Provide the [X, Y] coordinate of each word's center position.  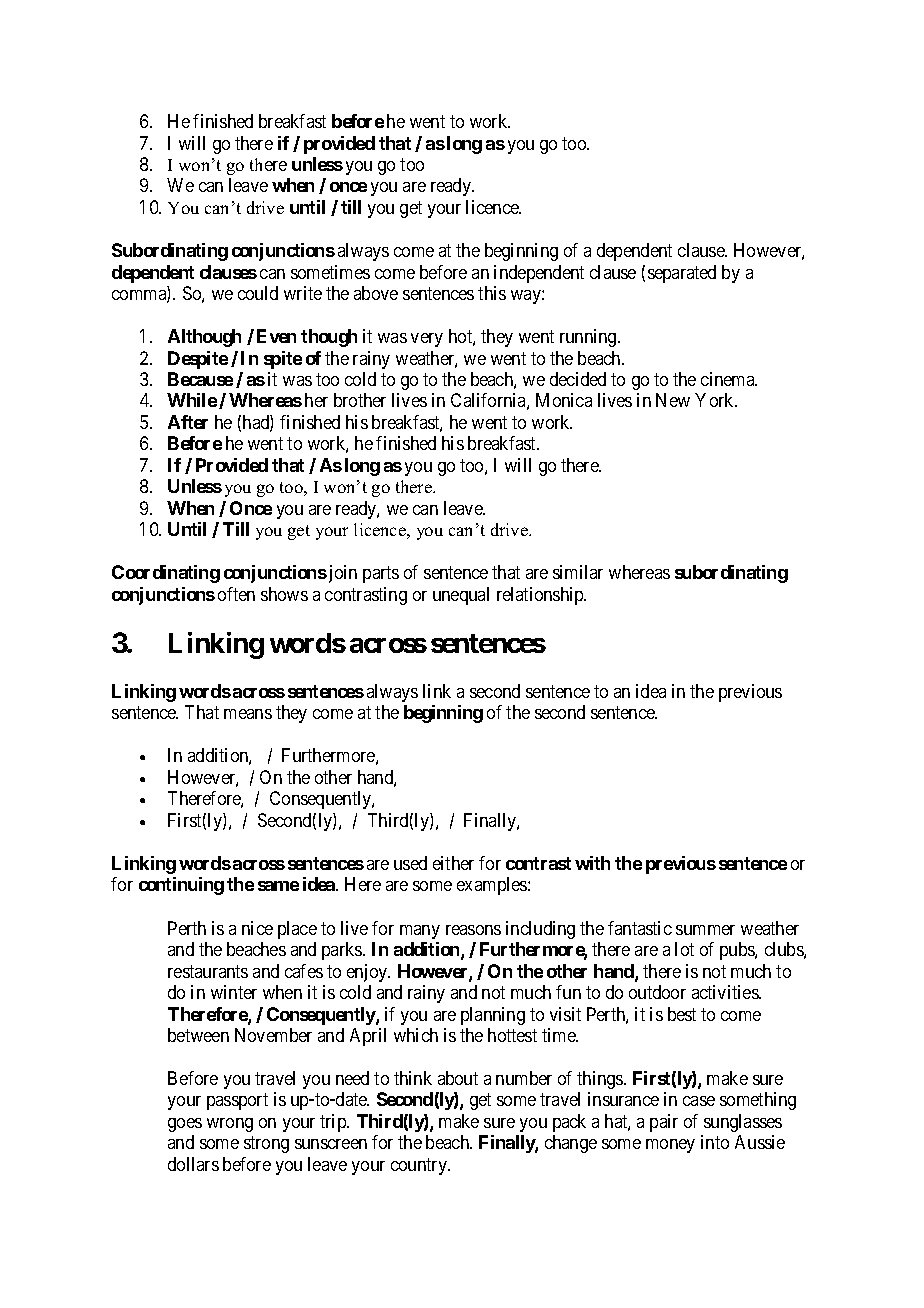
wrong [230, 1125]
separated [682, 274]
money [670, 1146]
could [258, 293]
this [492, 293]
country [420, 1166]
